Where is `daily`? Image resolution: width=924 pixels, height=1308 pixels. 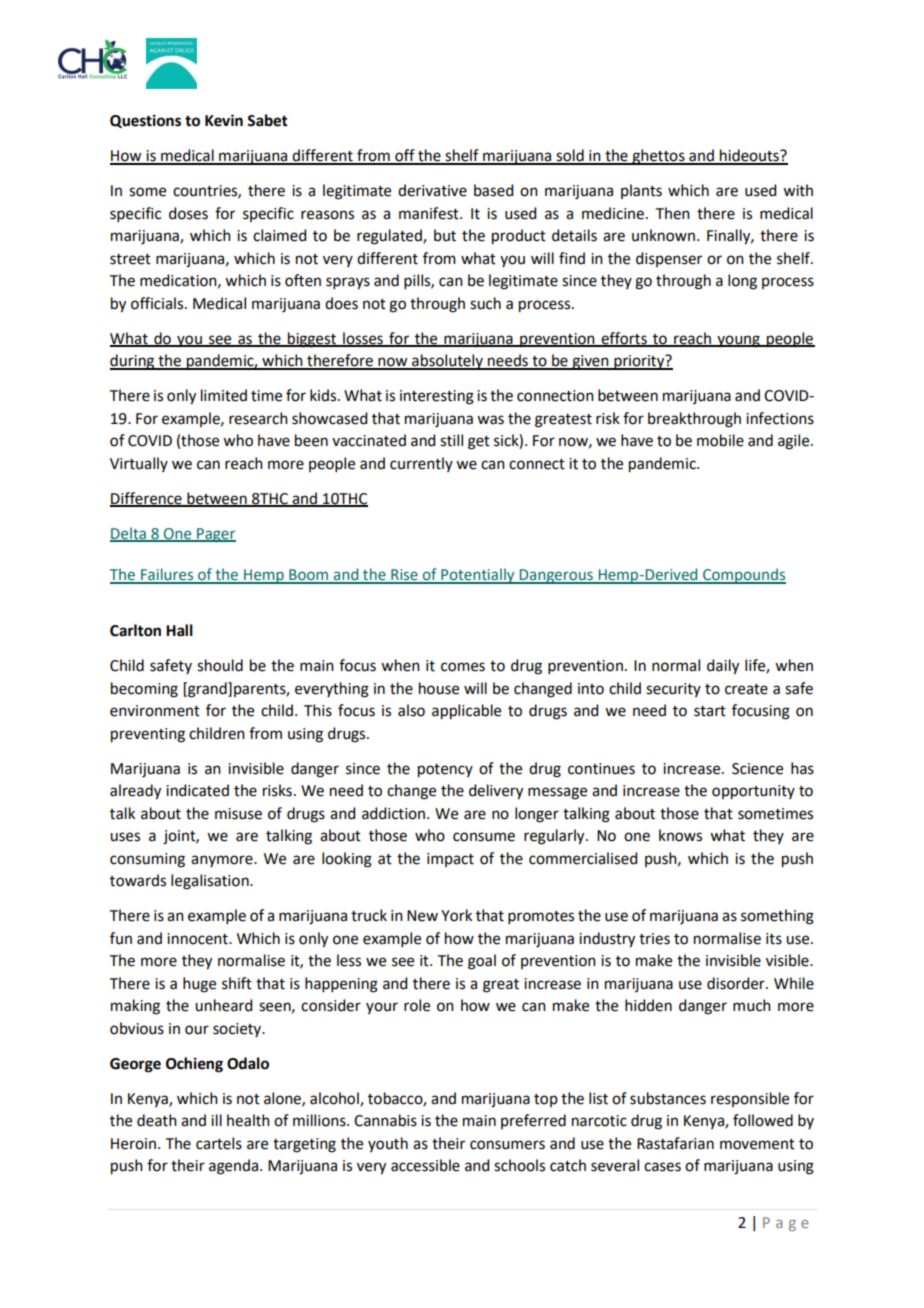
daily is located at coordinates (723, 667).
